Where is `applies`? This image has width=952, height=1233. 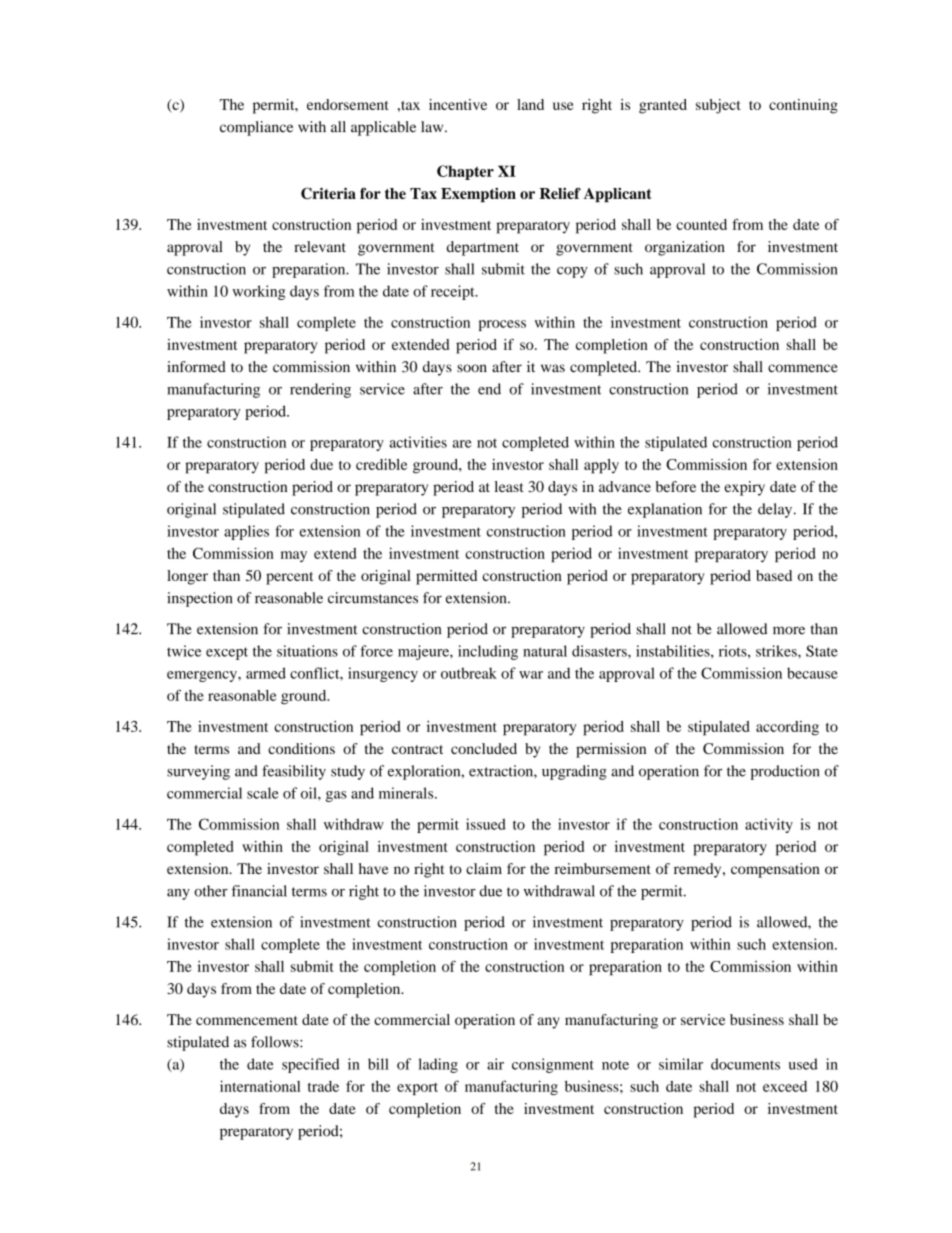
applies is located at coordinates (246, 532).
